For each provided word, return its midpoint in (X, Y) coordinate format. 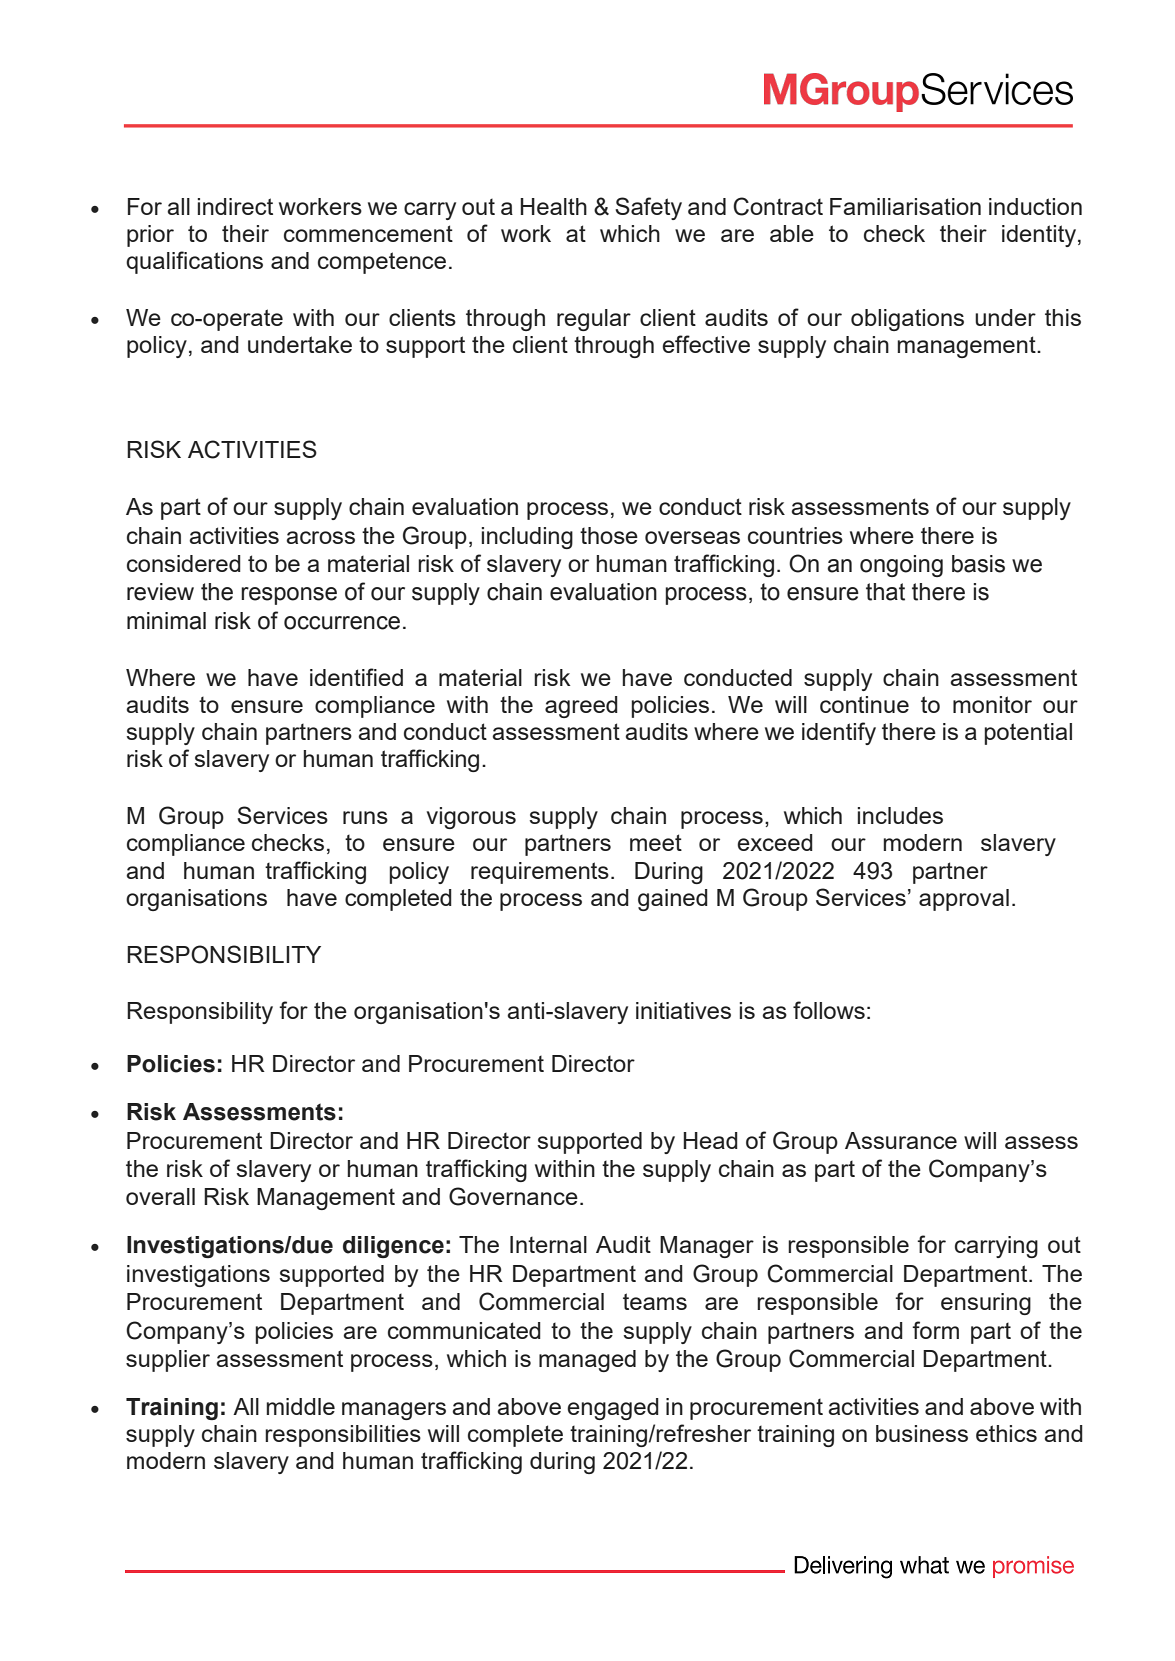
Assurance (901, 1140)
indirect (235, 206)
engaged (613, 1409)
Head (710, 1140)
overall (160, 1196)
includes (900, 815)
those (609, 535)
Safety (648, 208)
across (320, 537)
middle (300, 1406)
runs (365, 817)
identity (1040, 236)
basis (978, 564)
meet (656, 842)
